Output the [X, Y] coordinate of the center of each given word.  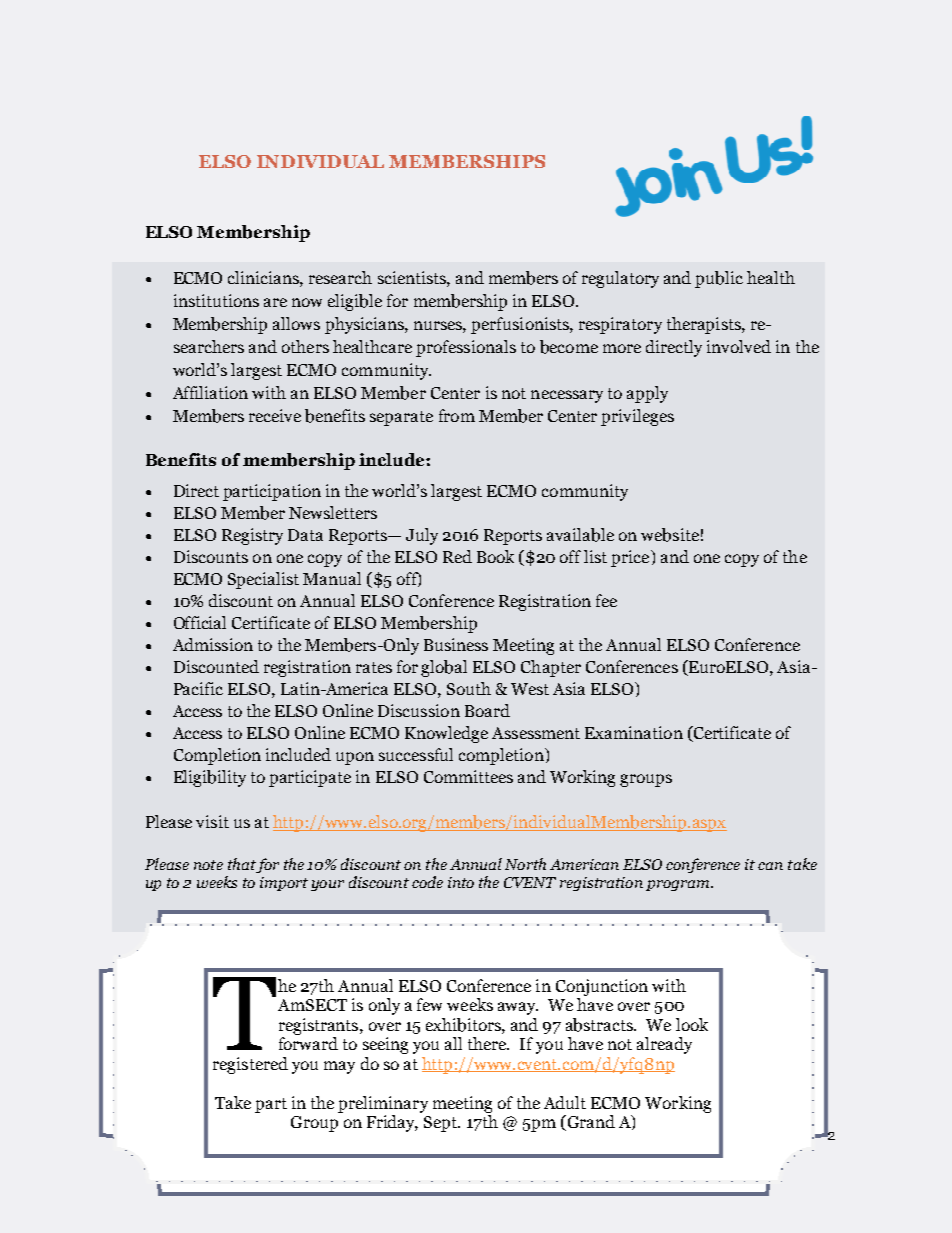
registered [250, 1065]
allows [296, 323]
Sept [442, 1124]
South [469, 688]
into [461, 882]
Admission [213, 644]
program [679, 885]
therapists [705, 325]
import [284, 884]
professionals [466, 348]
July [422, 536]
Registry [252, 536]
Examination [634, 732]
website [670, 535]
